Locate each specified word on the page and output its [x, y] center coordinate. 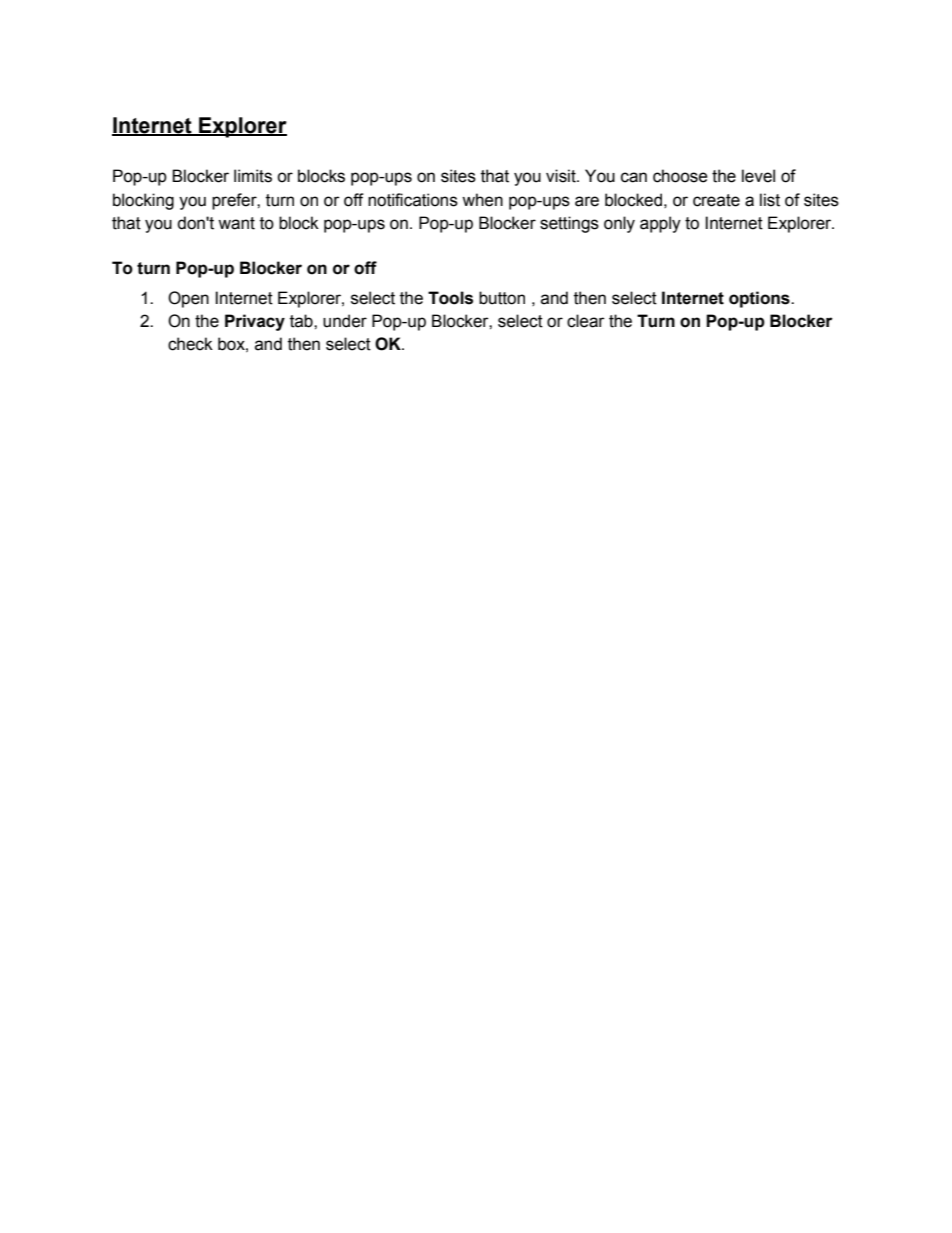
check [190, 344]
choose [680, 176]
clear [586, 321]
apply [660, 224]
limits [253, 176]
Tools [450, 298]
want [236, 223]
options [760, 299]
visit [562, 176]
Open [188, 299]
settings [569, 224]
